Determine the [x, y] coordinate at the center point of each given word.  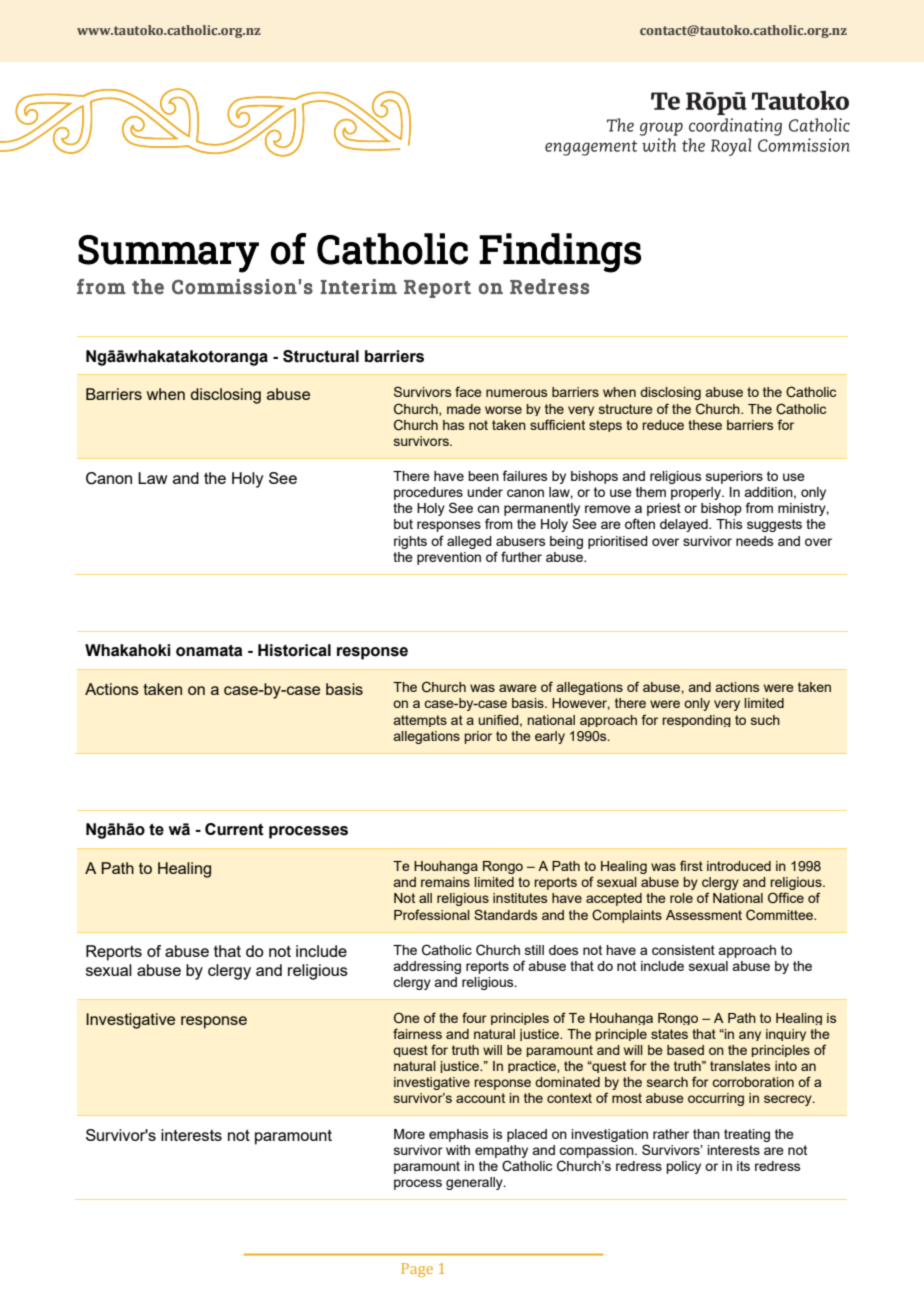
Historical [294, 650]
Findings [560, 253]
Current [234, 829]
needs [755, 541]
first [691, 865]
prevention [449, 558]
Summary [168, 254]
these [705, 425]
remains [445, 882]
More [409, 1134]
